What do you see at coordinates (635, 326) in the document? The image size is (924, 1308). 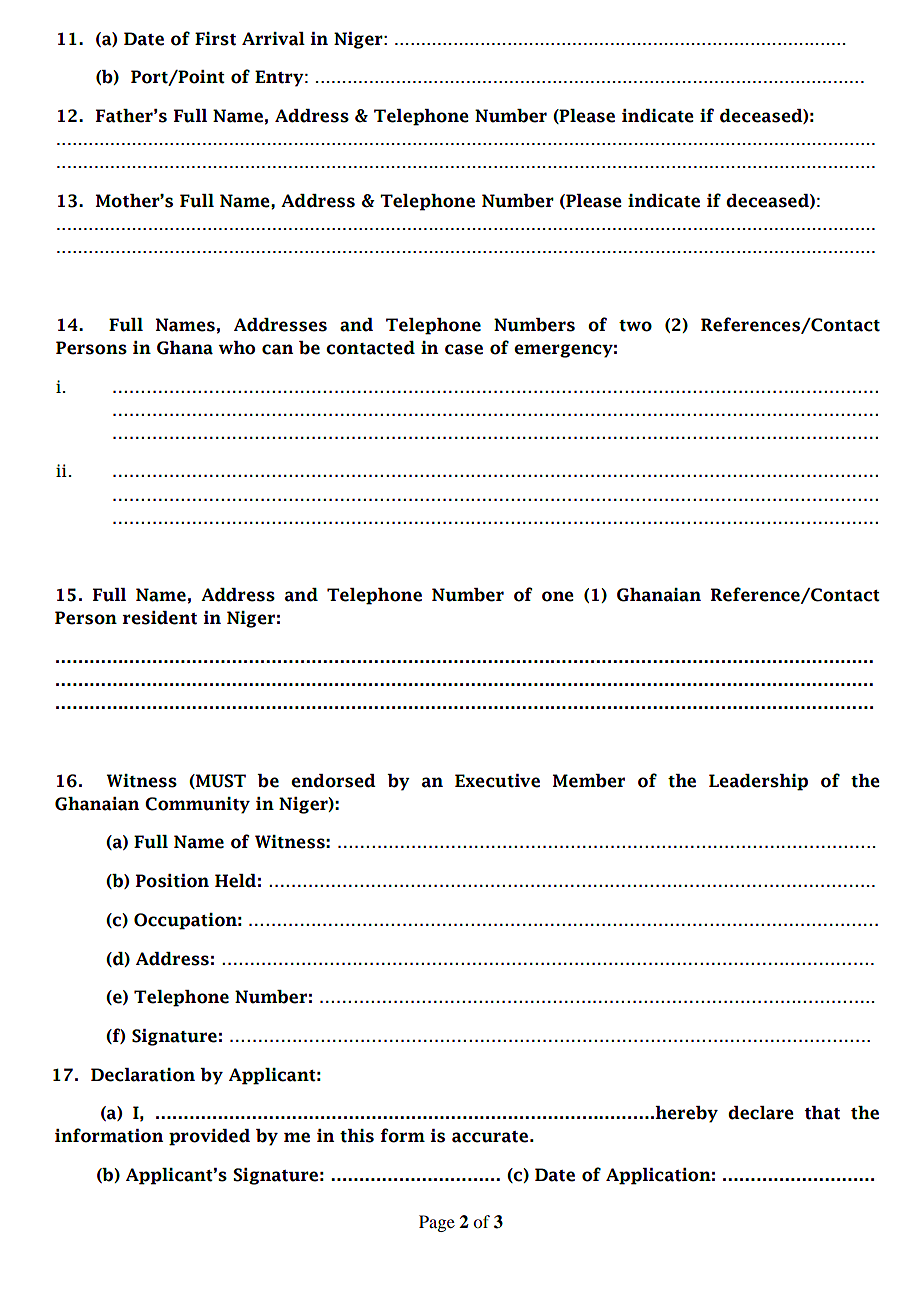 I see `two` at bounding box center [635, 326].
